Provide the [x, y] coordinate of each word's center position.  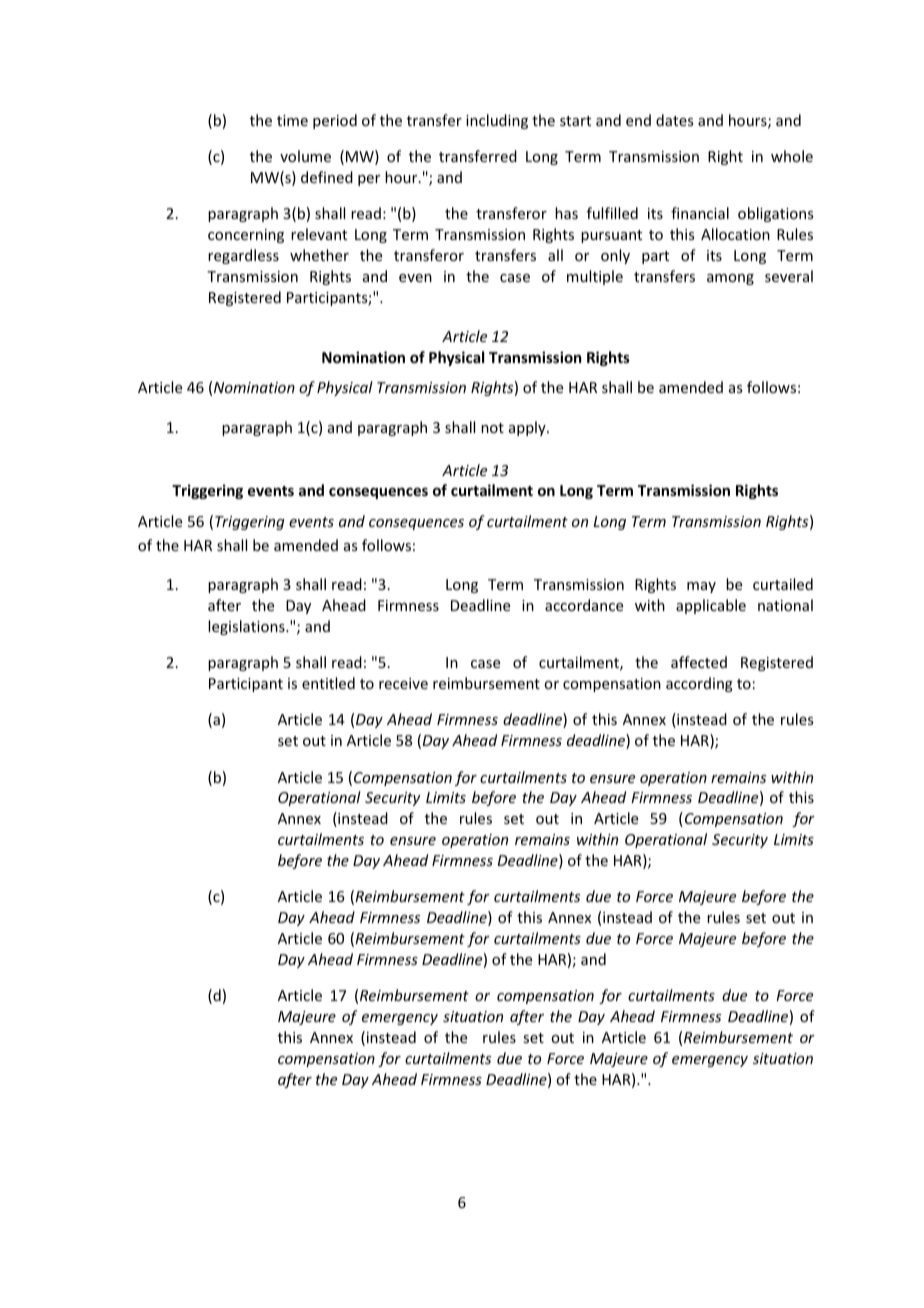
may [701, 587]
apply [528, 428]
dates [674, 120]
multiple [595, 277]
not [492, 428]
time [292, 120]
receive [403, 683]
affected [699, 662]
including [497, 121]
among [730, 279]
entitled [328, 683]
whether [319, 255]
